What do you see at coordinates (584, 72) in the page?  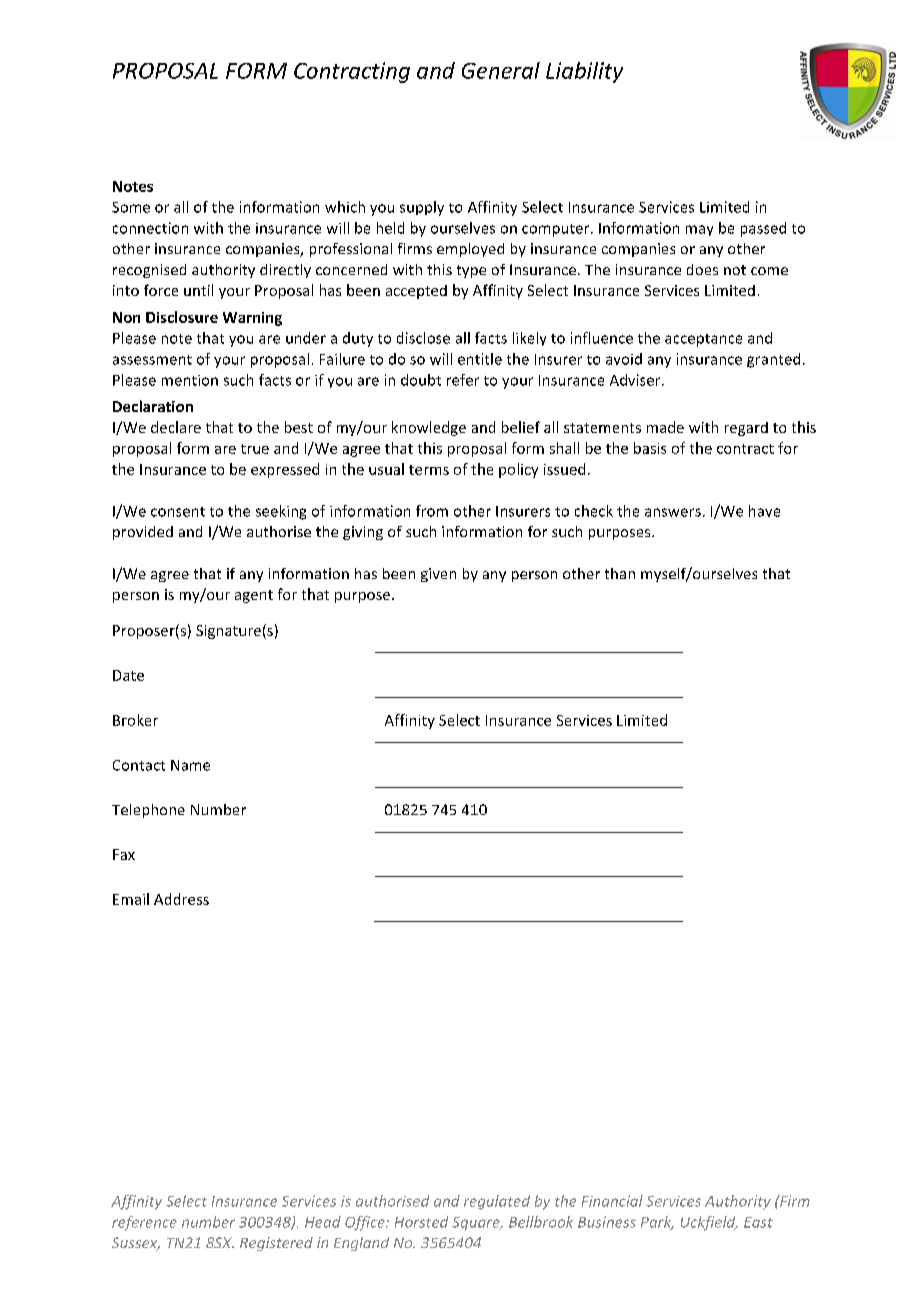 I see `Liability` at bounding box center [584, 72].
